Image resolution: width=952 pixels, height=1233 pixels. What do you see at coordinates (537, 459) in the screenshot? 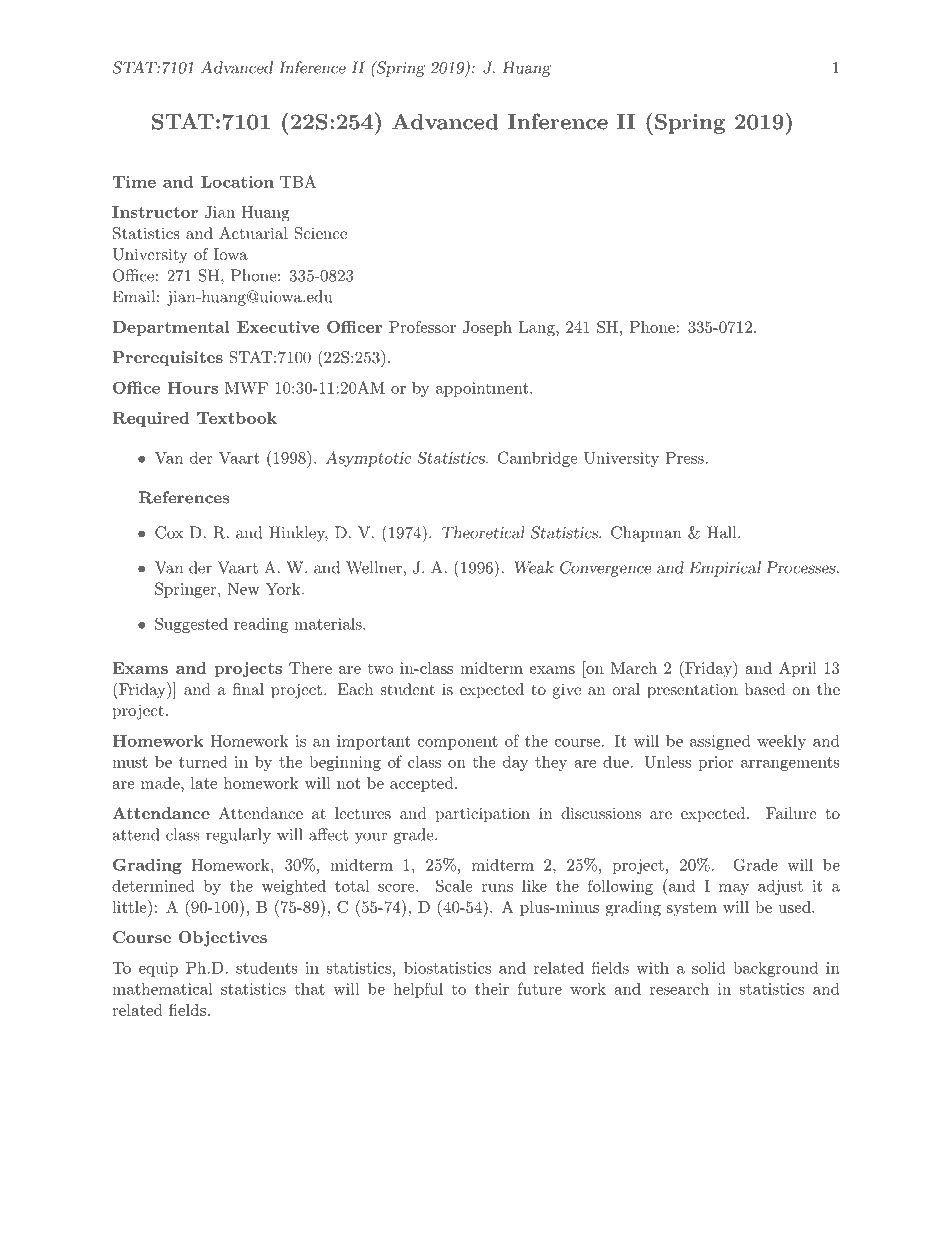
I see `Cambridge` at bounding box center [537, 459].
